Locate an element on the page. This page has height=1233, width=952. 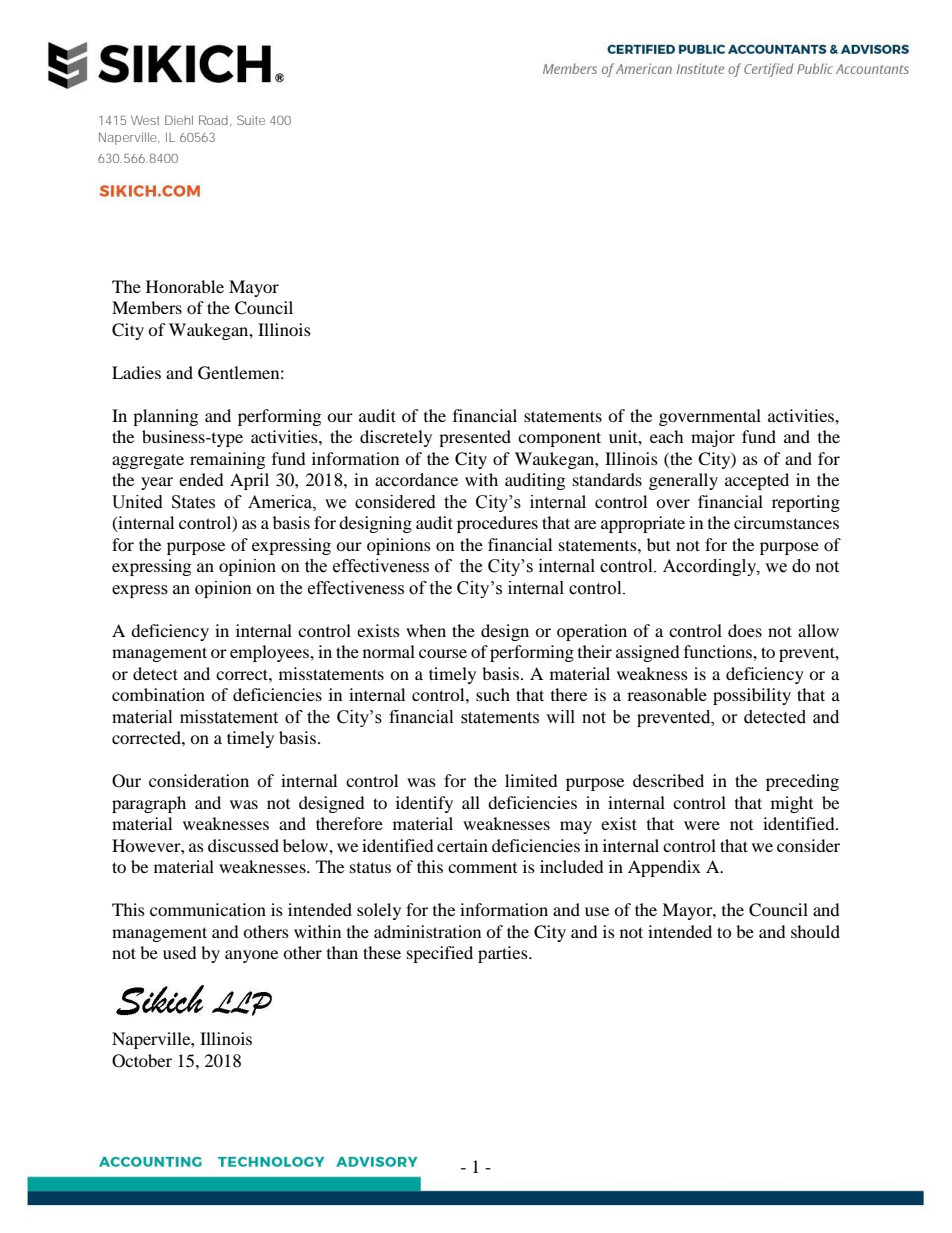
major is located at coordinates (713, 438).
